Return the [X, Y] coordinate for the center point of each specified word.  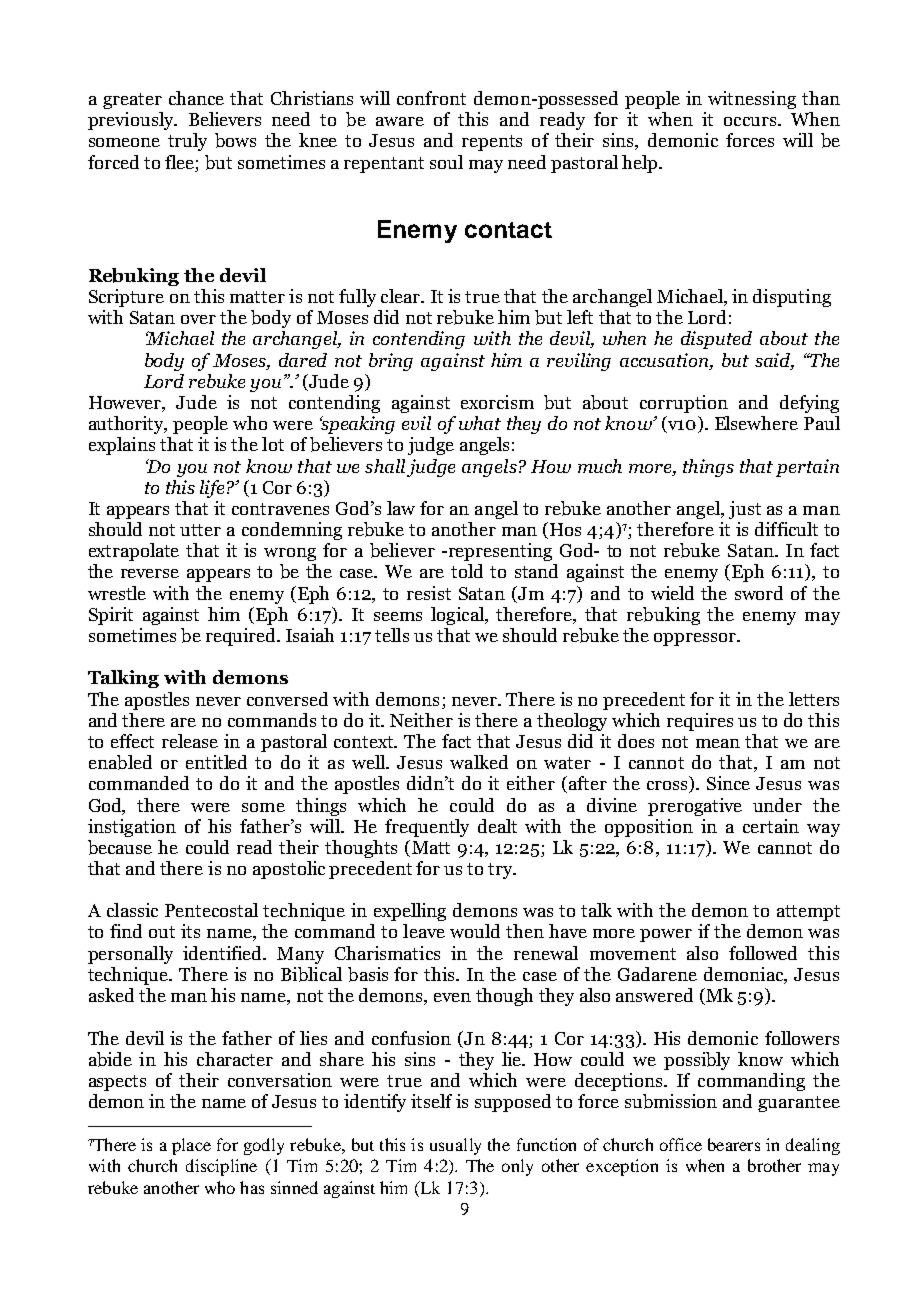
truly [187, 142]
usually [455, 1146]
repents [492, 143]
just [745, 510]
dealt [497, 826]
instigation [132, 828]
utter [200, 530]
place [191, 1146]
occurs [750, 121]
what [480, 423]
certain [771, 826]
